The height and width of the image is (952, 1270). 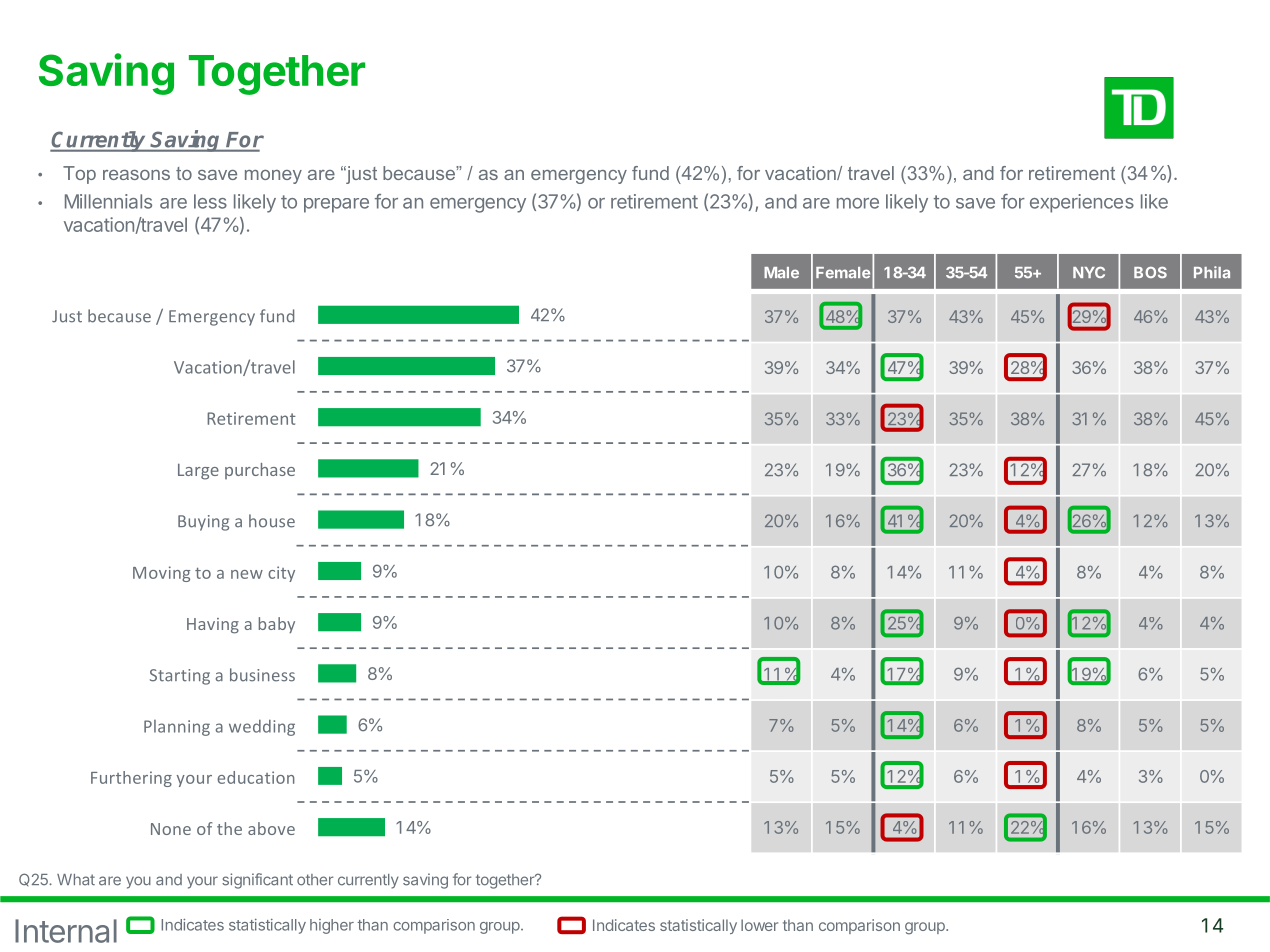 What do you see at coordinates (198, 471) in the image?
I see `Large` at bounding box center [198, 471].
